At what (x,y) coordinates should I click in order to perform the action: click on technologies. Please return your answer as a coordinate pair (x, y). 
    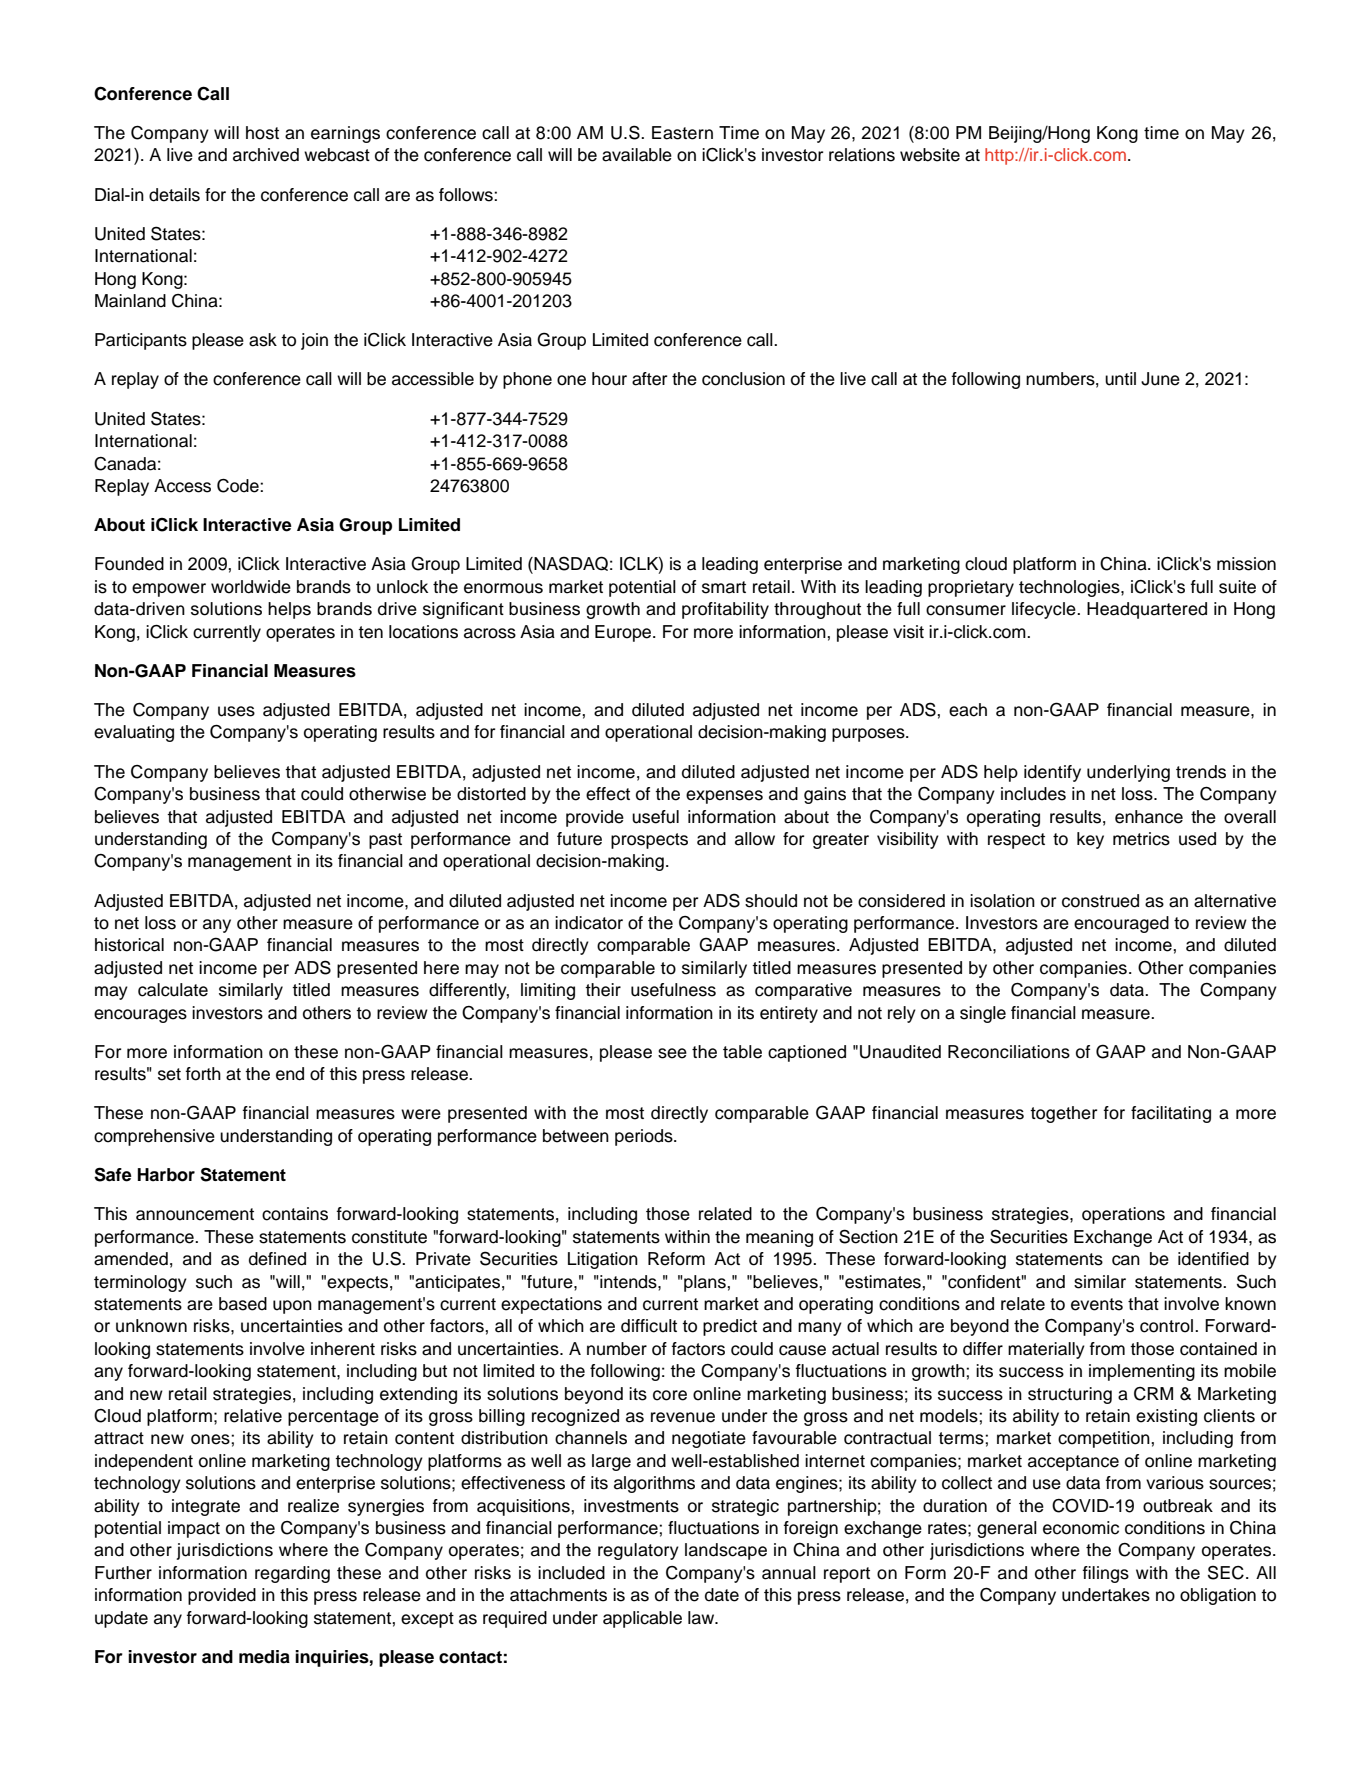
    Looking at the image, I should click on (1070, 588).
